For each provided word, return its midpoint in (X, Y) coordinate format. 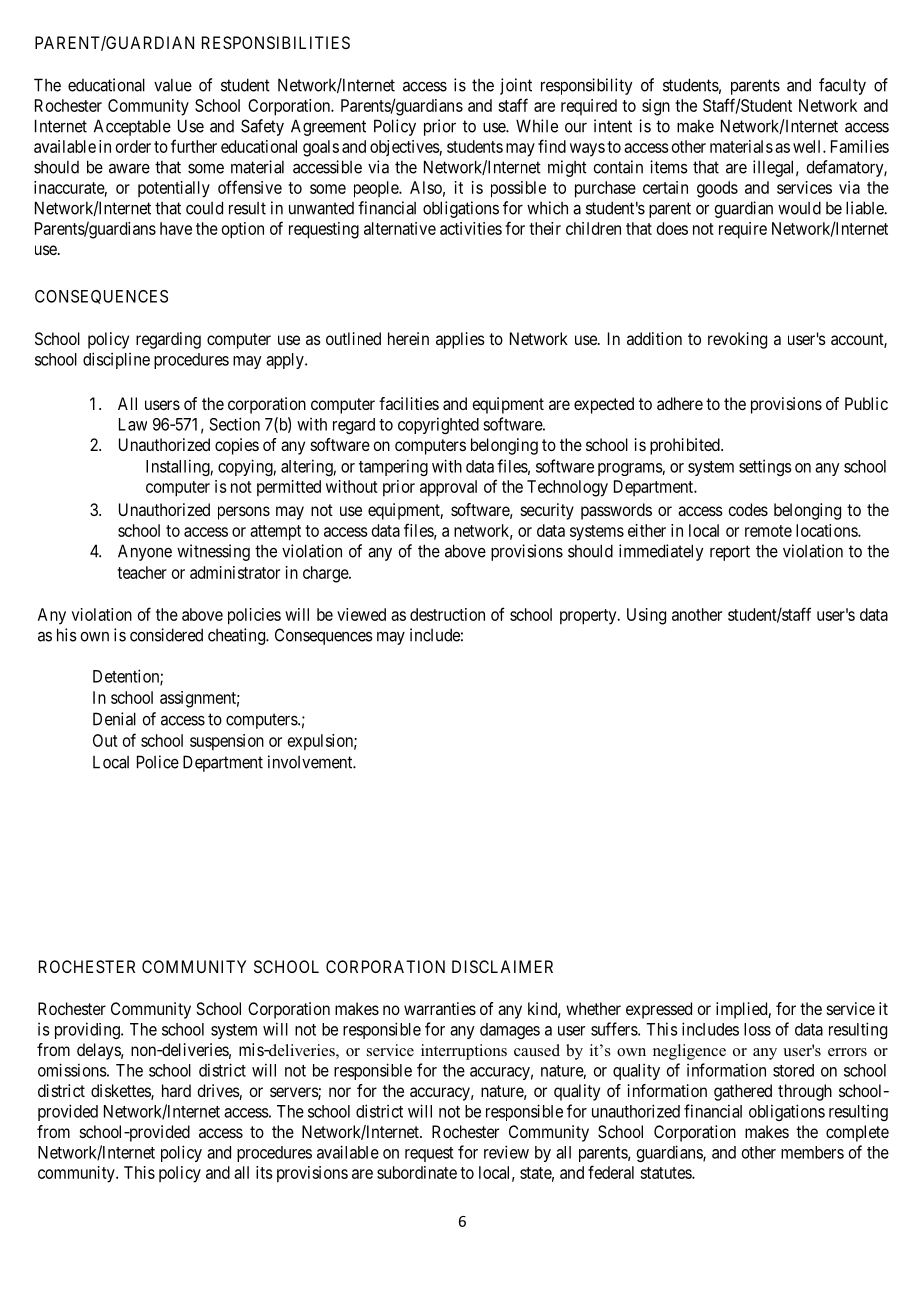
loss (757, 1029)
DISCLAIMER (502, 966)
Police (158, 762)
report (730, 553)
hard (176, 1090)
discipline (116, 360)
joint (516, 86)
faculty (842, 86)
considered (166, 635)
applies (460, 340)
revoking (737, 340)
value (173, 85)
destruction (447, 614)
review (506, 1152)
